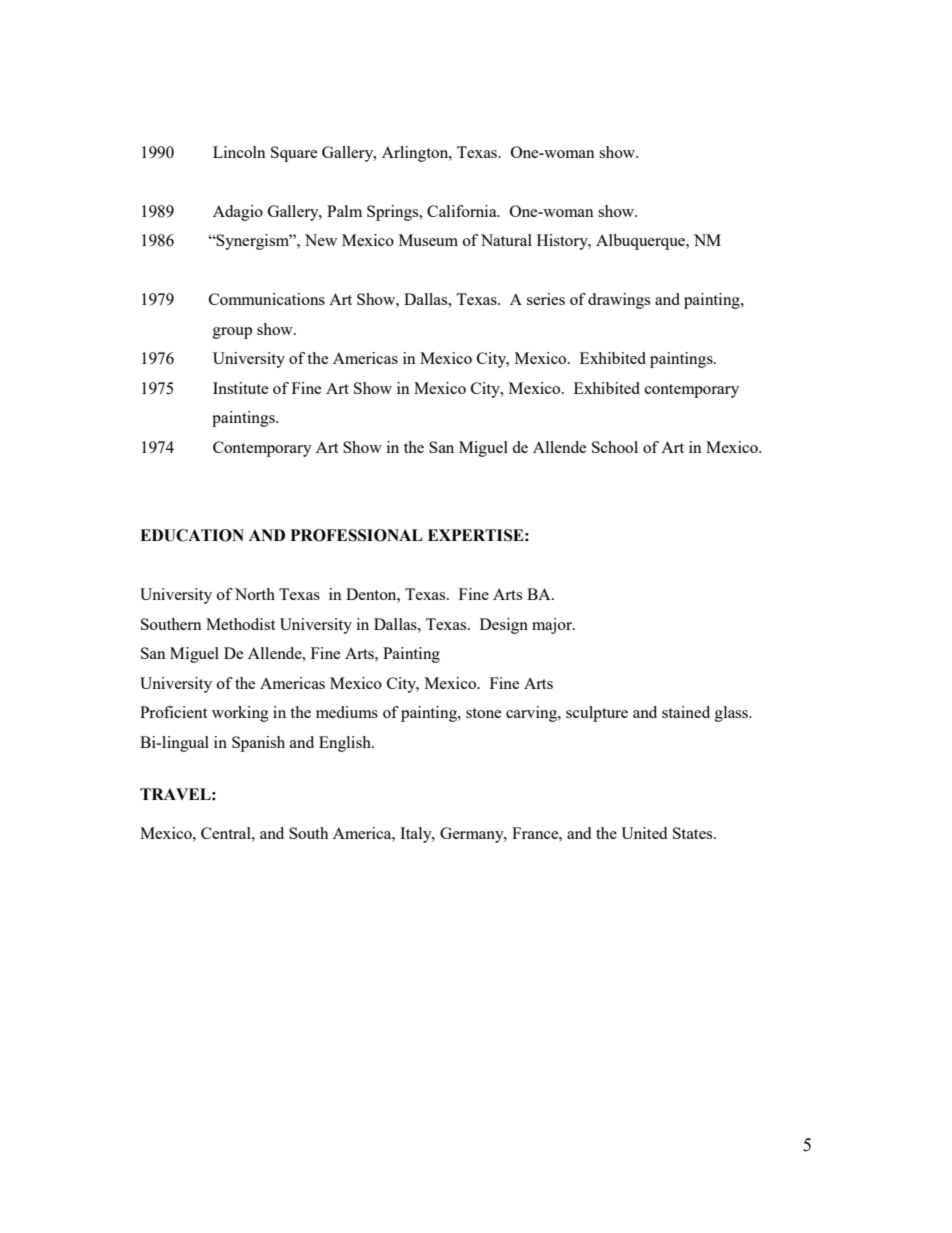 This image has width=952, height=1233. I want to click on Design, so click(504, 626).
